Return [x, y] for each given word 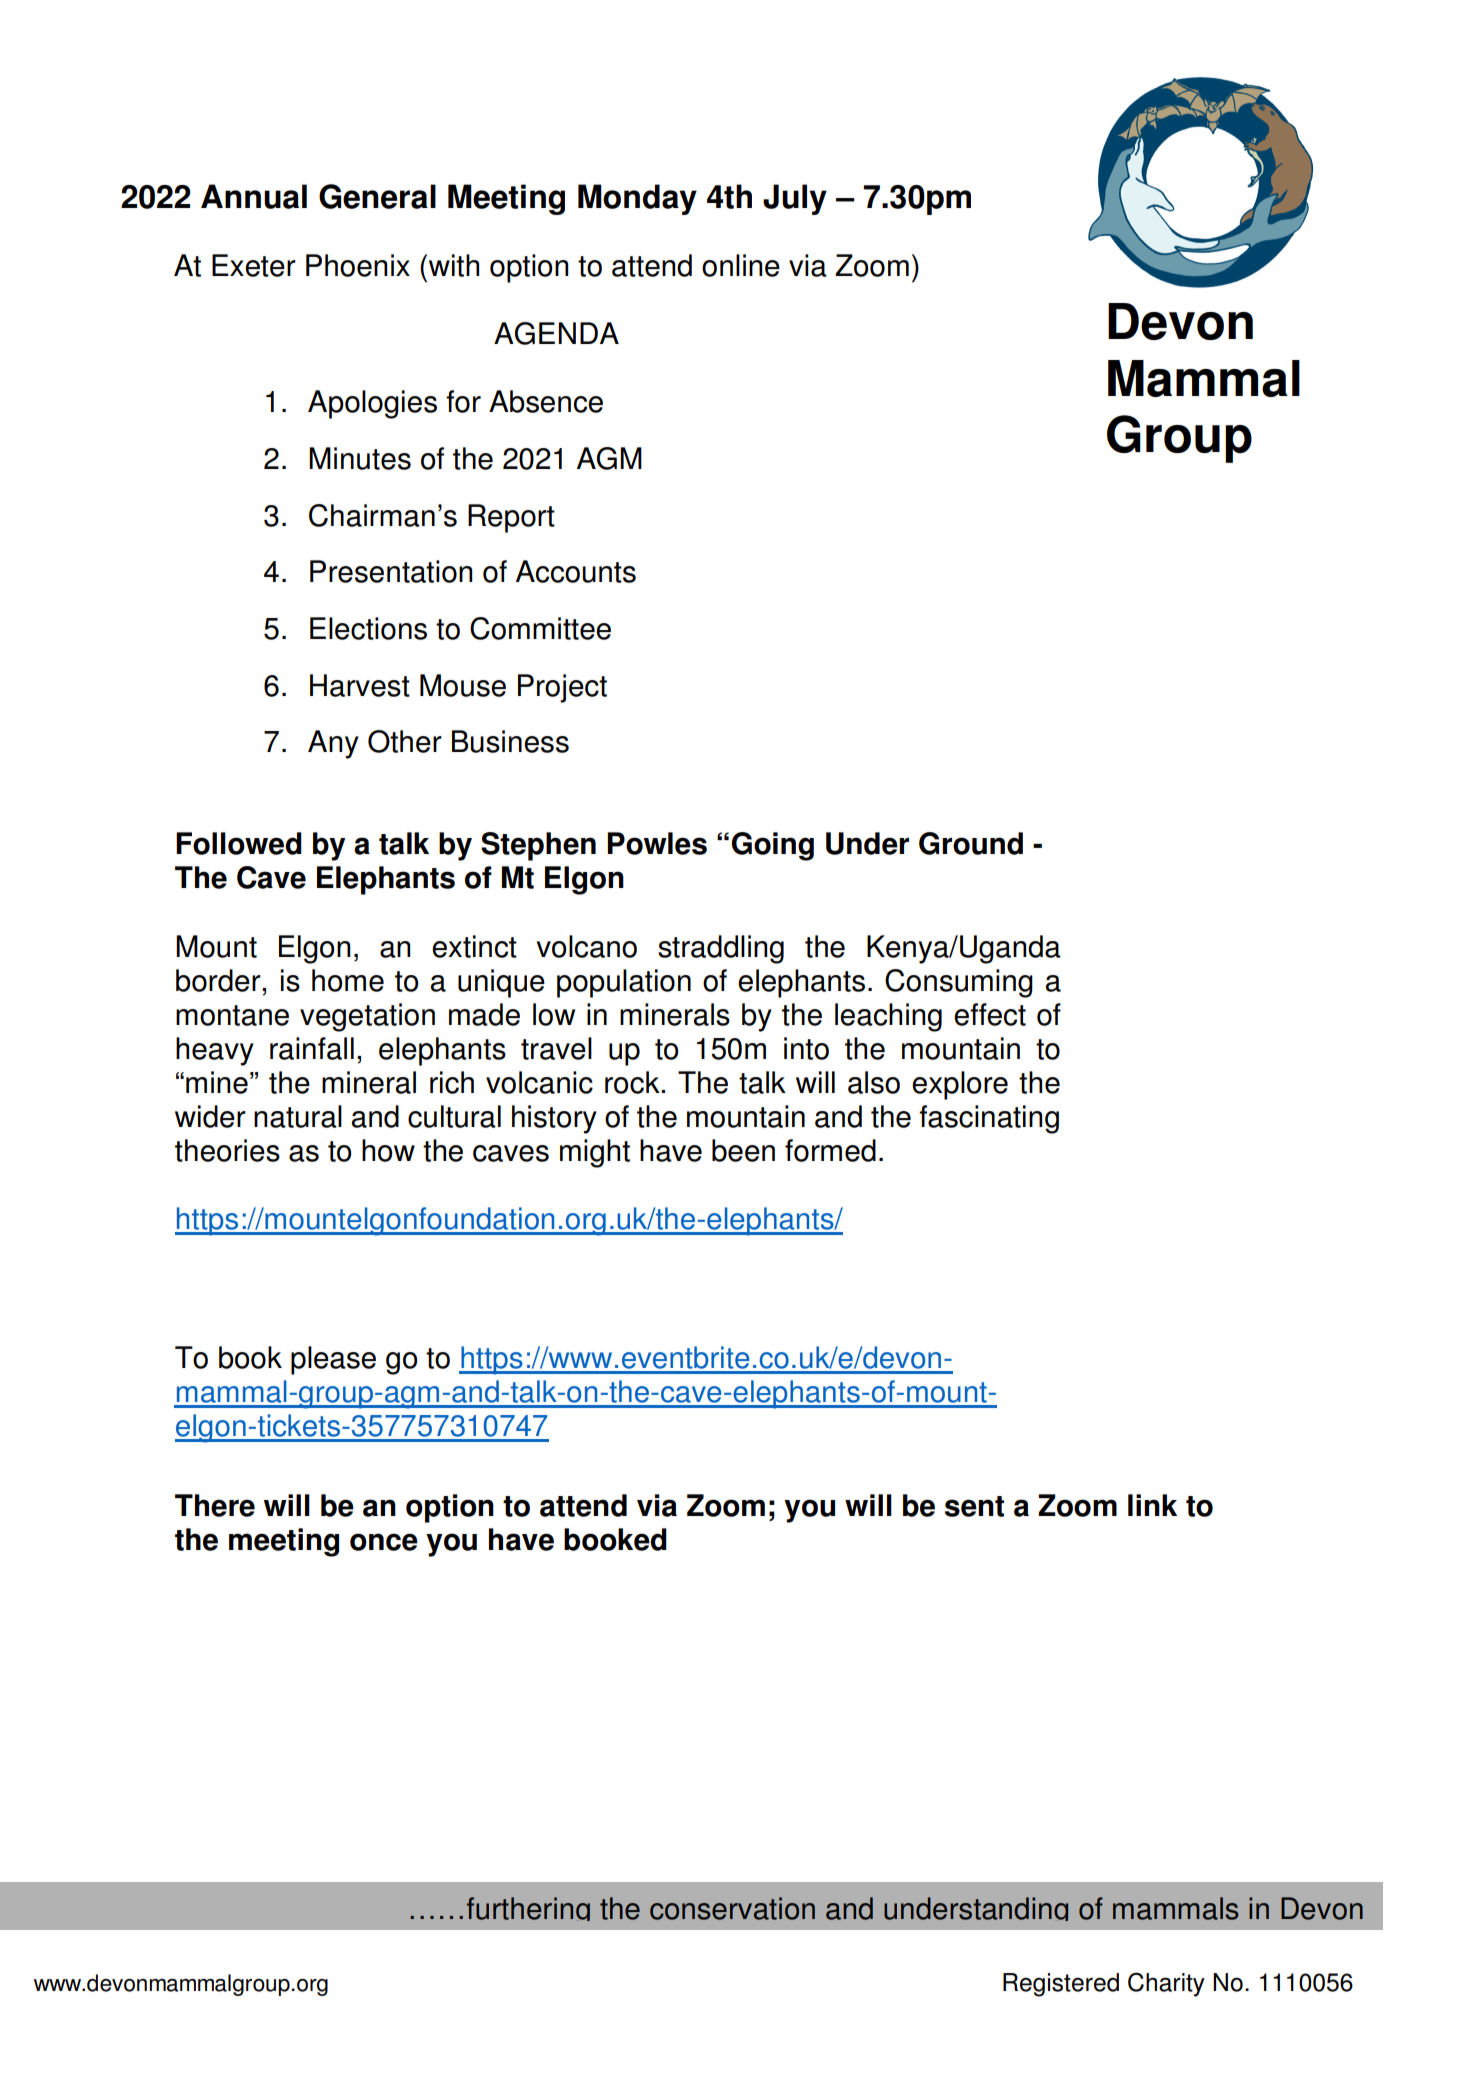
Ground [971, 843]
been [743, 1150]
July [795, 199]
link [1152, 1505]
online [741, 265]
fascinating [989, 1119]
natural [298, 1116]
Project [562, 688]
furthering [528, 1909]
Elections [368, 628]
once [384, 1542]
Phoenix [358, 265]
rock [633, 1082]
